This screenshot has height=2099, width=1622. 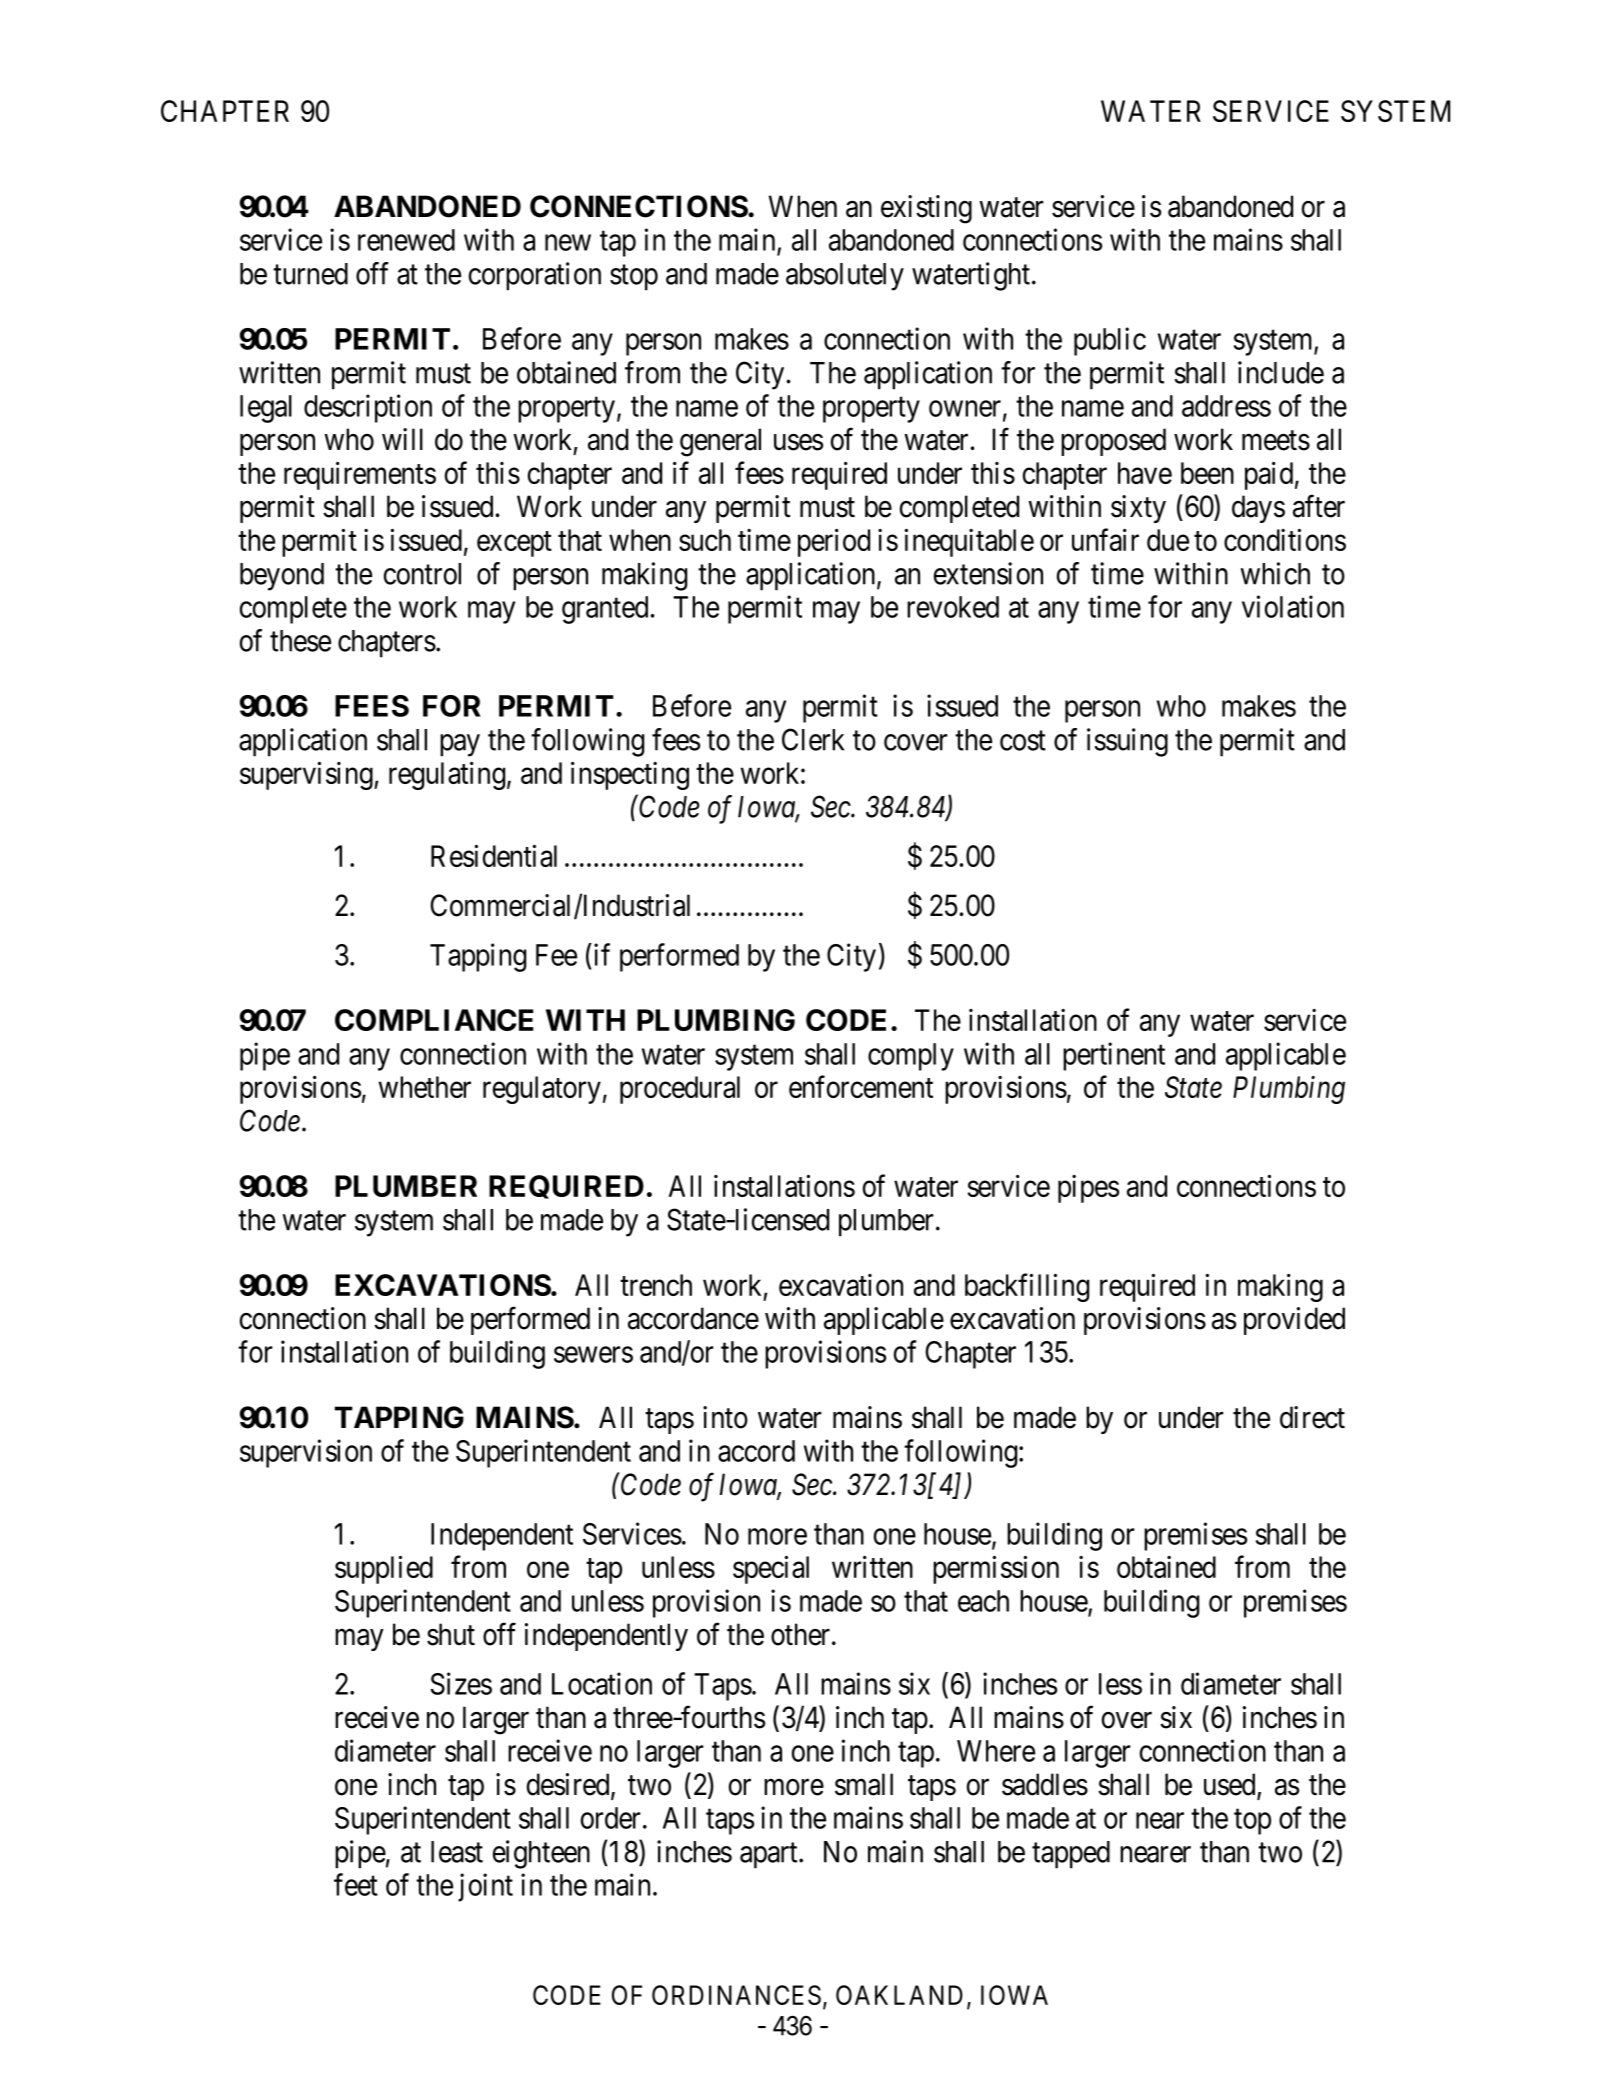 What do you see at coordinates (1127, 742) in the screenshot?
I see `issuing` at bounding box center [1127, 742].
